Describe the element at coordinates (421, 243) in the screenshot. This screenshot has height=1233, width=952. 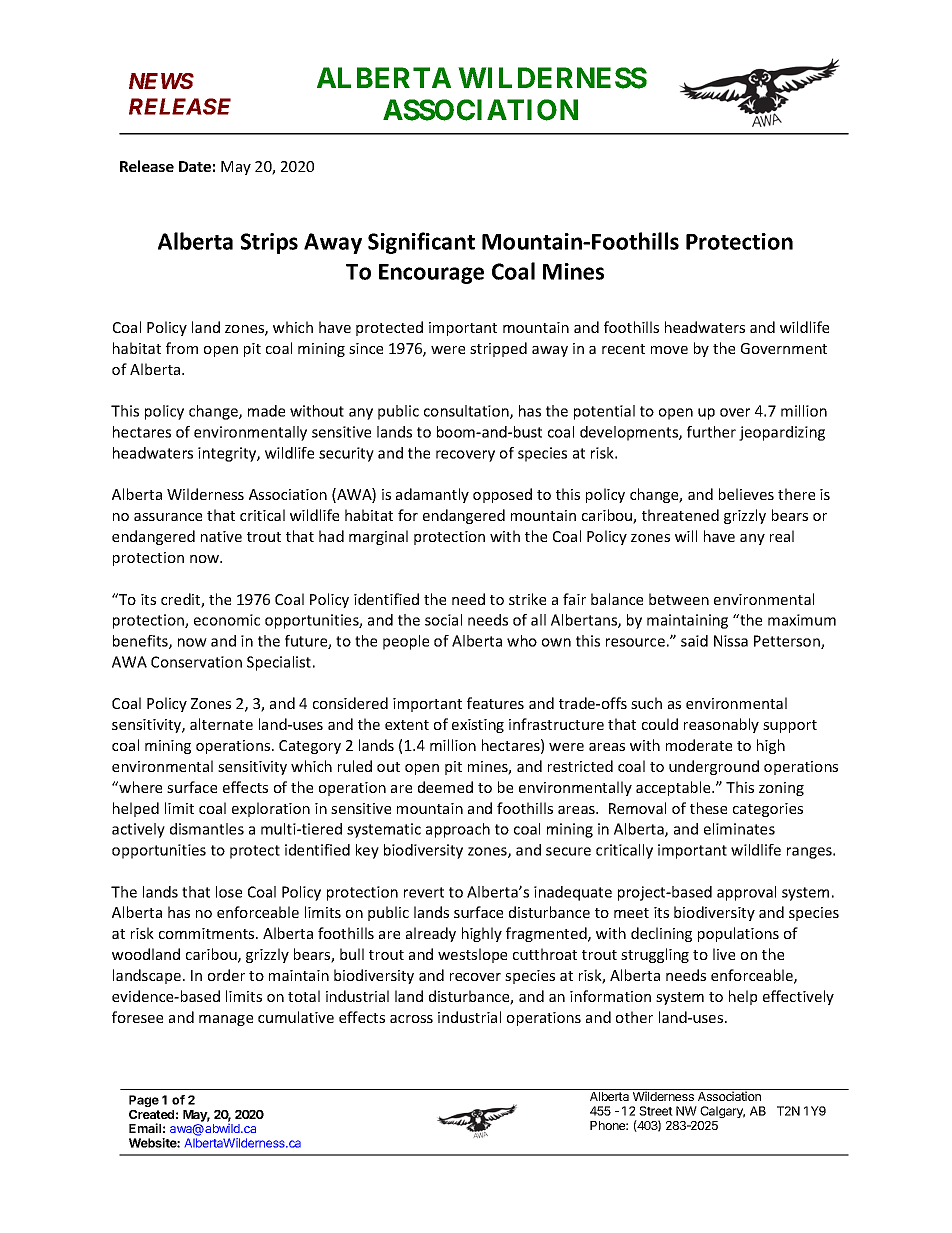
I see `Significant` at that location.
